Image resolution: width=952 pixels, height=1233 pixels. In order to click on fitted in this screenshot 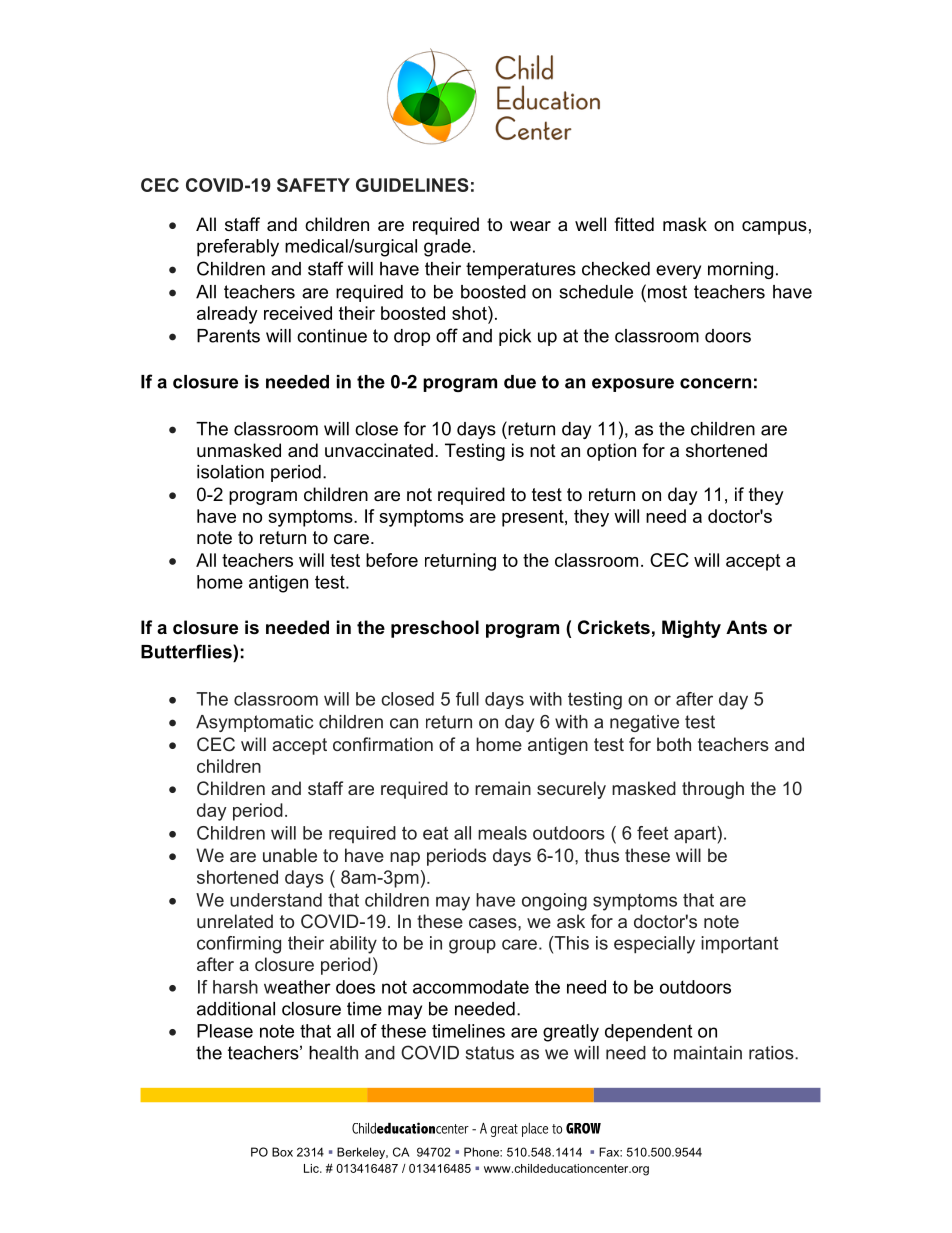, I will do `click(634, 224)`.
